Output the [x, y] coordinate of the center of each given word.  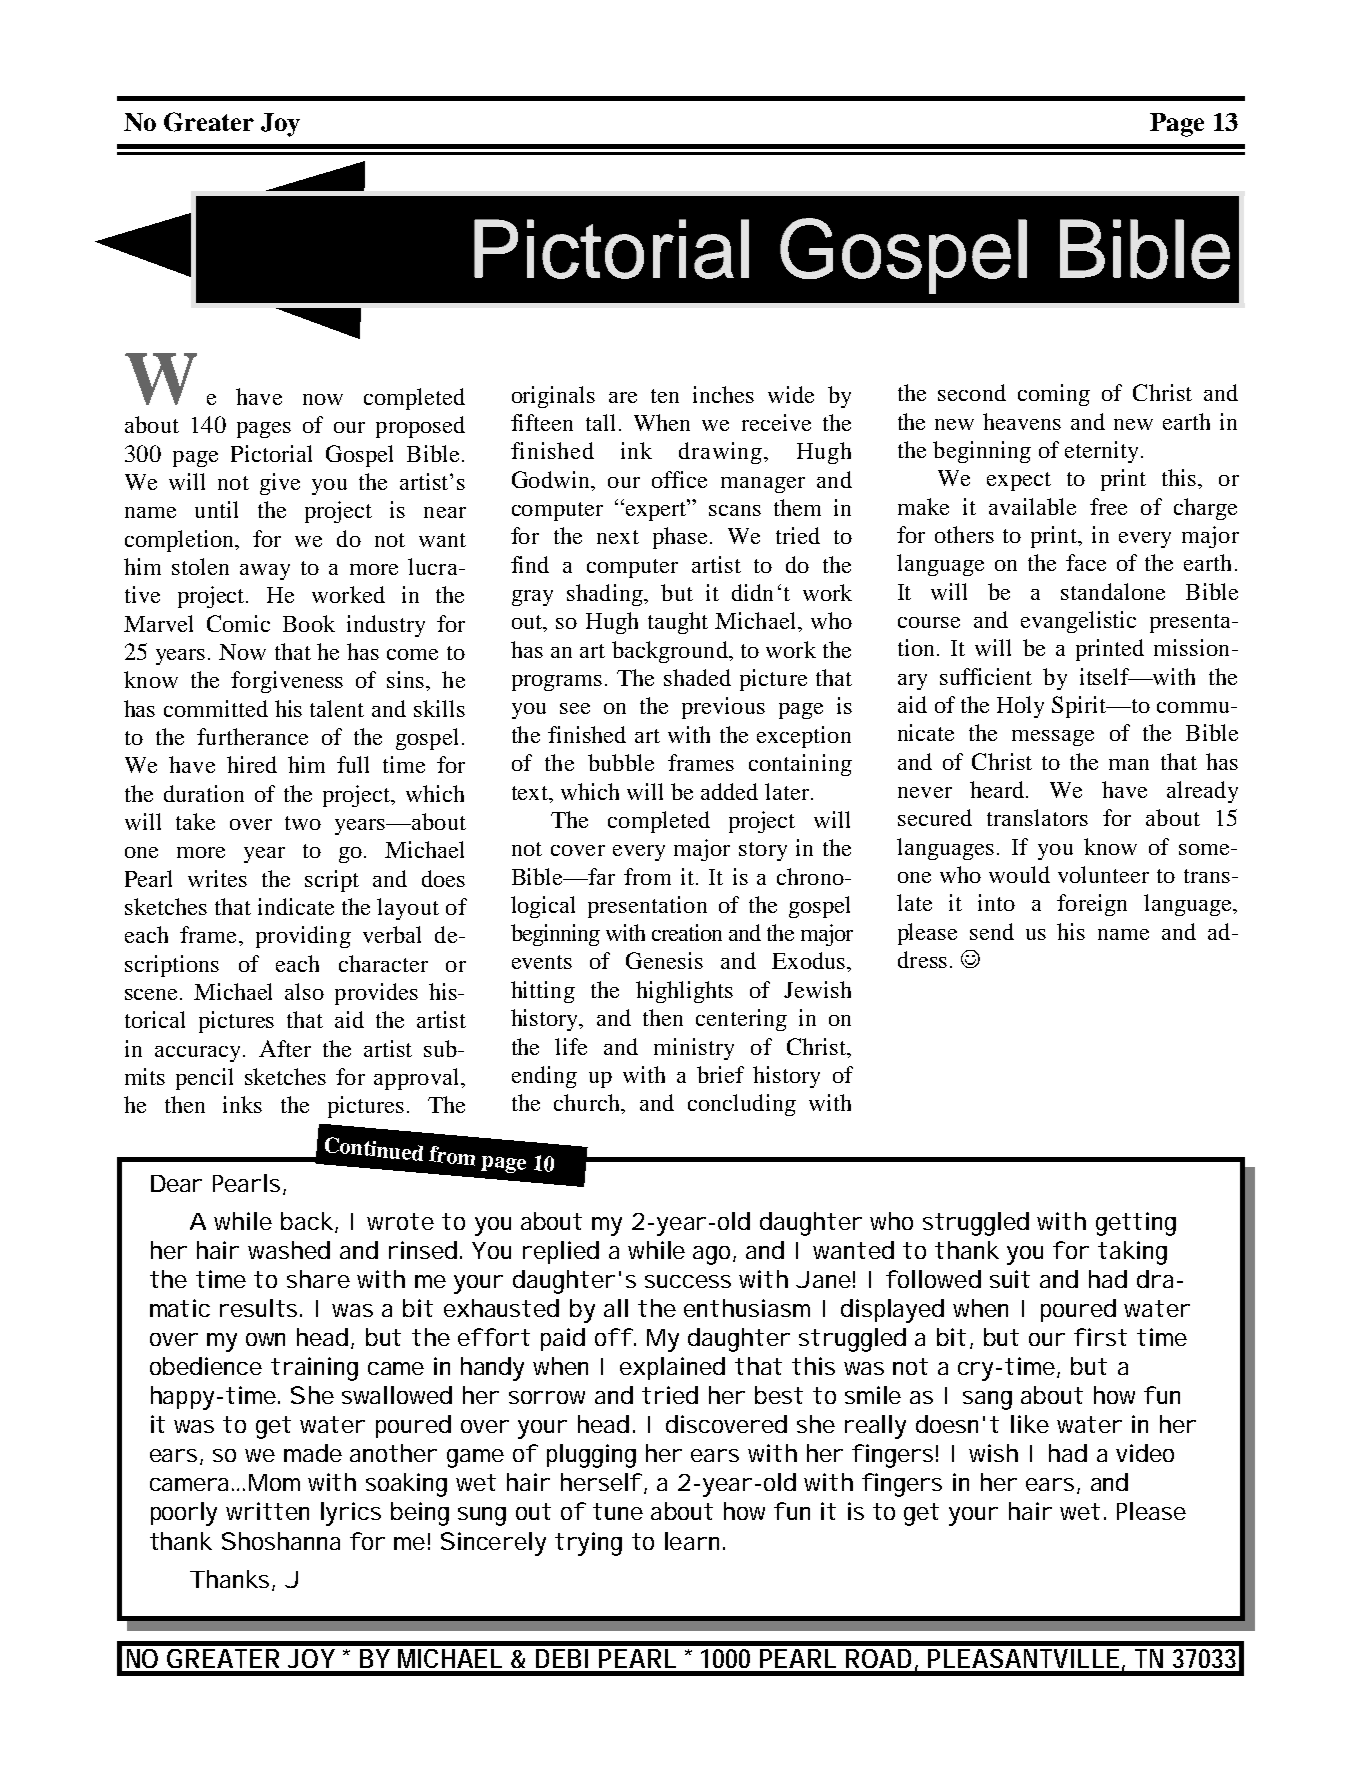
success [688, 1281]
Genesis [664, 960]
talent [337, 708]
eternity [1103, 452]
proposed [420, 427]
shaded [697, 677]
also [304, 991]
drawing [722, 453]
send [992, 931]
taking [1132, 1253]
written [267, 1511]
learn [694, 1541]
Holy [1020, 707]
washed [289, 1250]
